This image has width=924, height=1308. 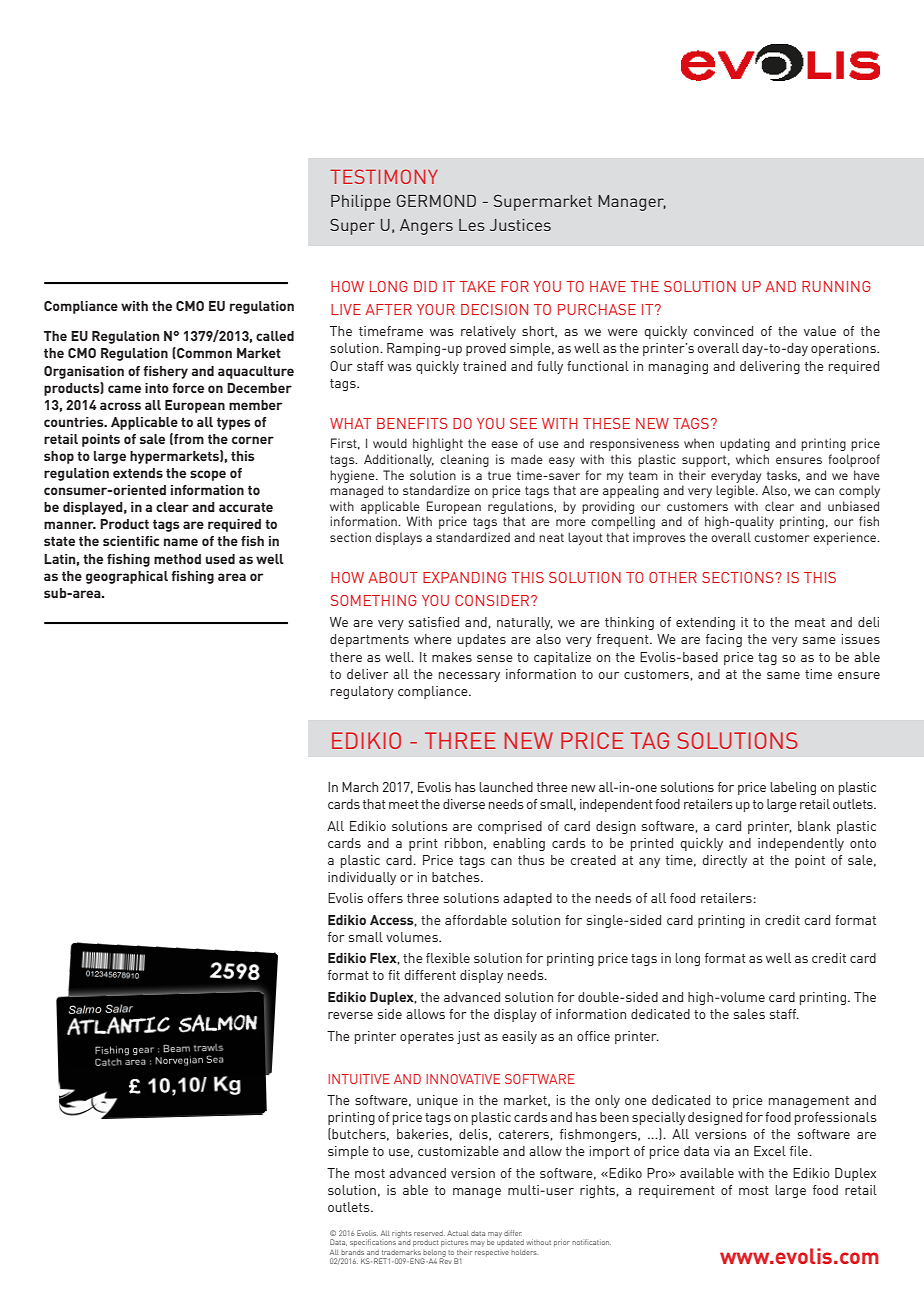 What do you see at coordinates (677, 1191) in the image?
I see `requirement` at bounding box center [677, 1191].
